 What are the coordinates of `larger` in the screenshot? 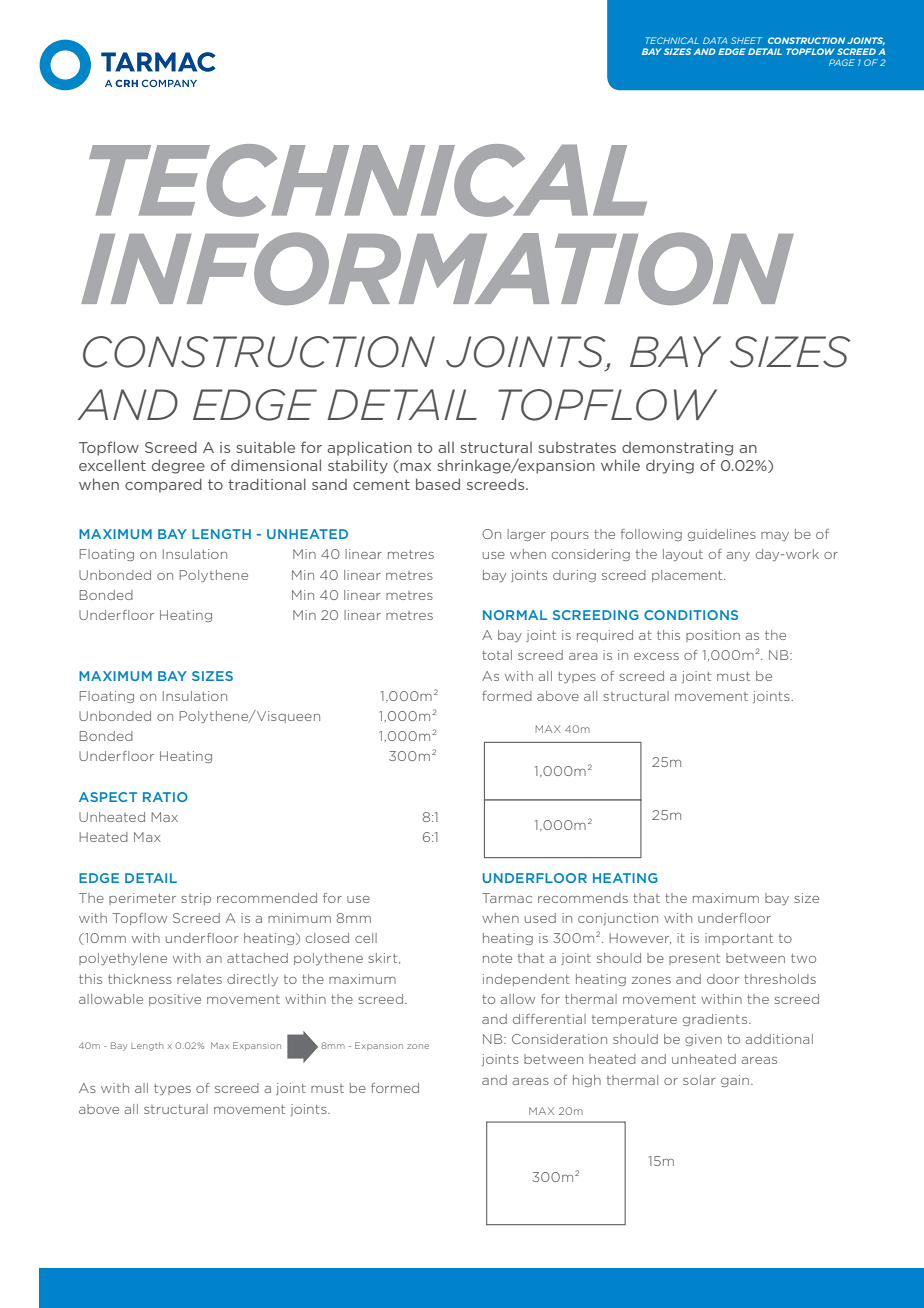 It's located at (526, 535).
